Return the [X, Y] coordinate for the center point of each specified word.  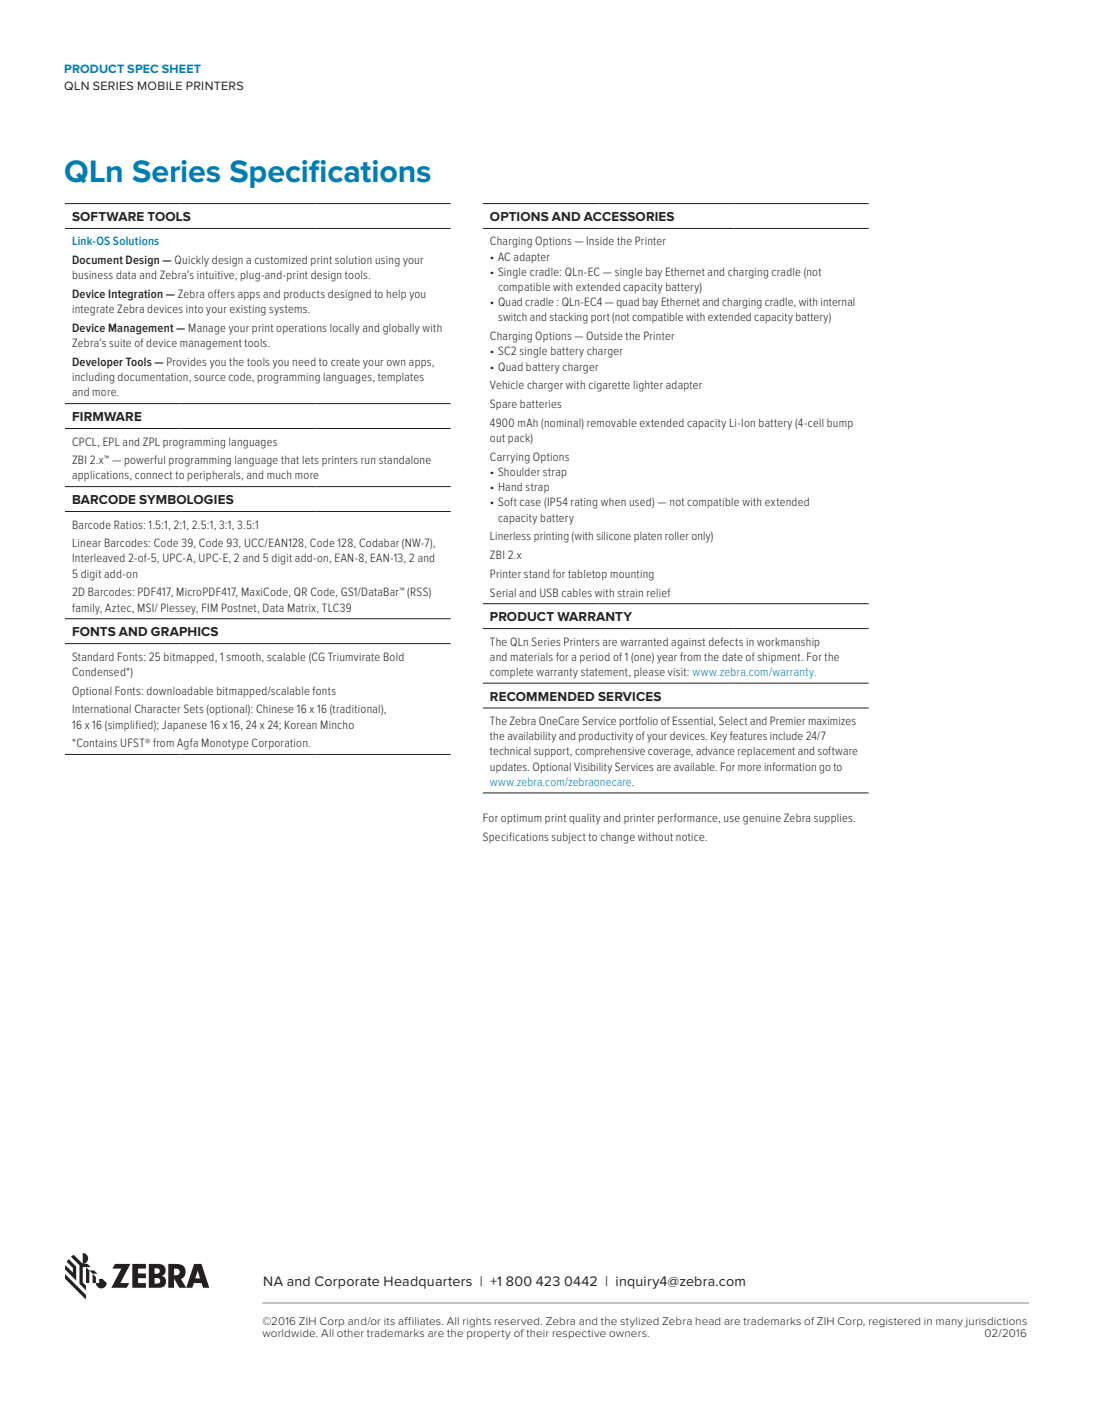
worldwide [290, 1333]
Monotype [225, 744]
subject [569, 838]
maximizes [832, 721]
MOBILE [160, 85]
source [210, 378]
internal [838, 302]
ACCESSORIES [628, 216]
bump [840, 424]
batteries [541, 404]
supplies [834, 819]
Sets [194, 708]
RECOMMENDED [542, 696]
